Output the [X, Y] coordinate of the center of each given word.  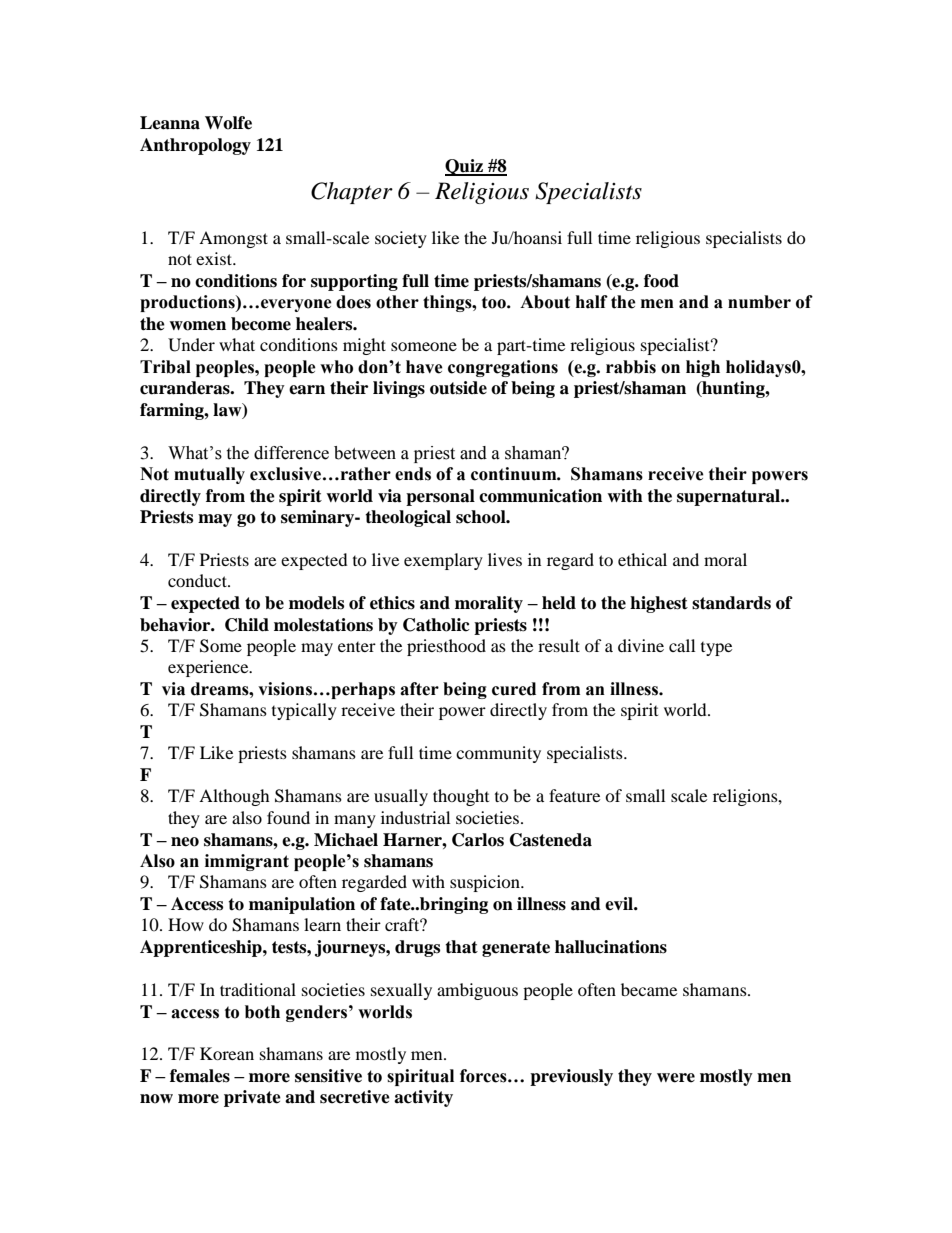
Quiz [465, 167]
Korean [227, 1053]
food [661, 281]
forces [484, 1076]
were [676, 1078]
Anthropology [195, 146]
